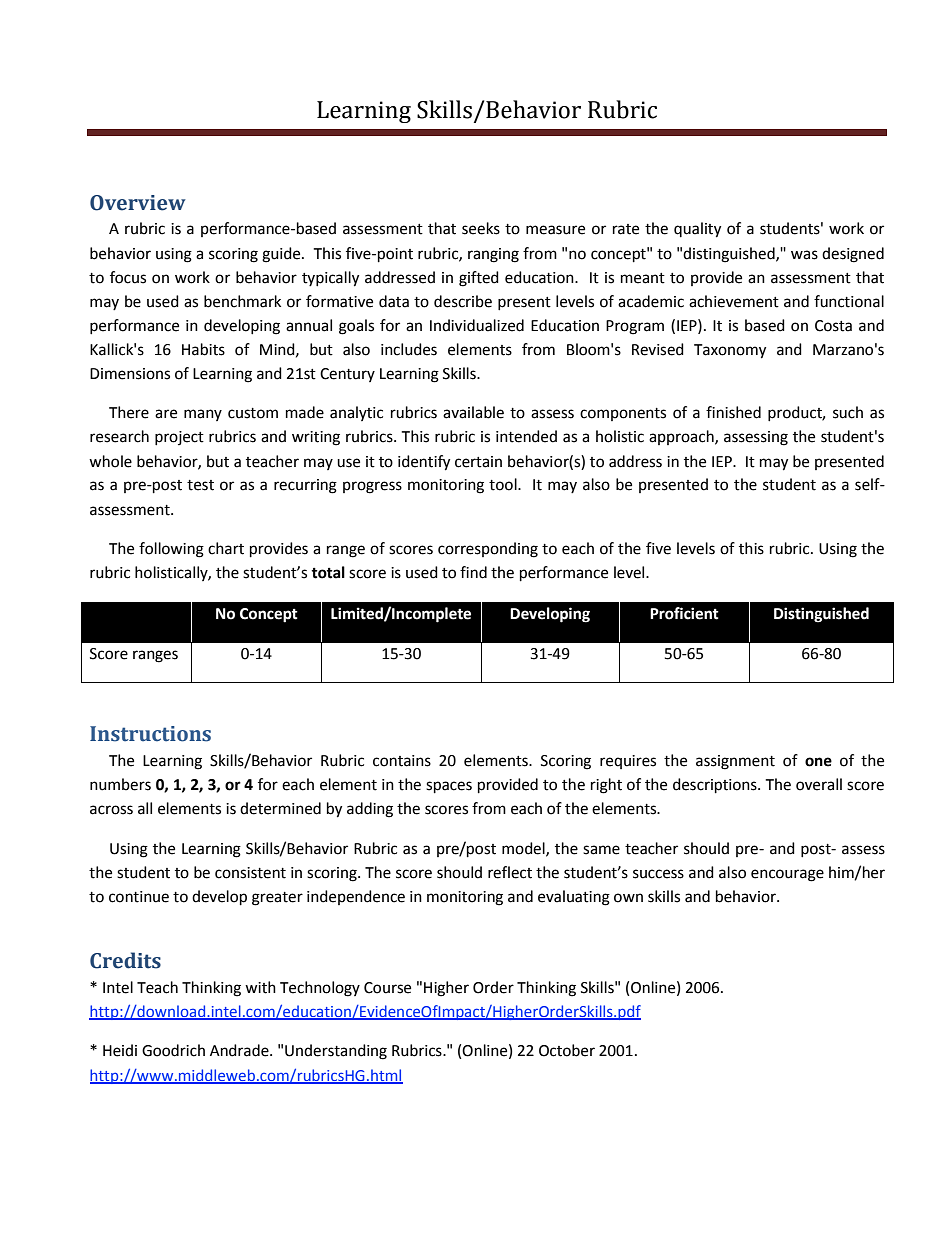 Image resolution: width=952 pixels, height=1233 pixels. Describe the element at coordinates (567, 1050) in the page. I see `October` at that location.
